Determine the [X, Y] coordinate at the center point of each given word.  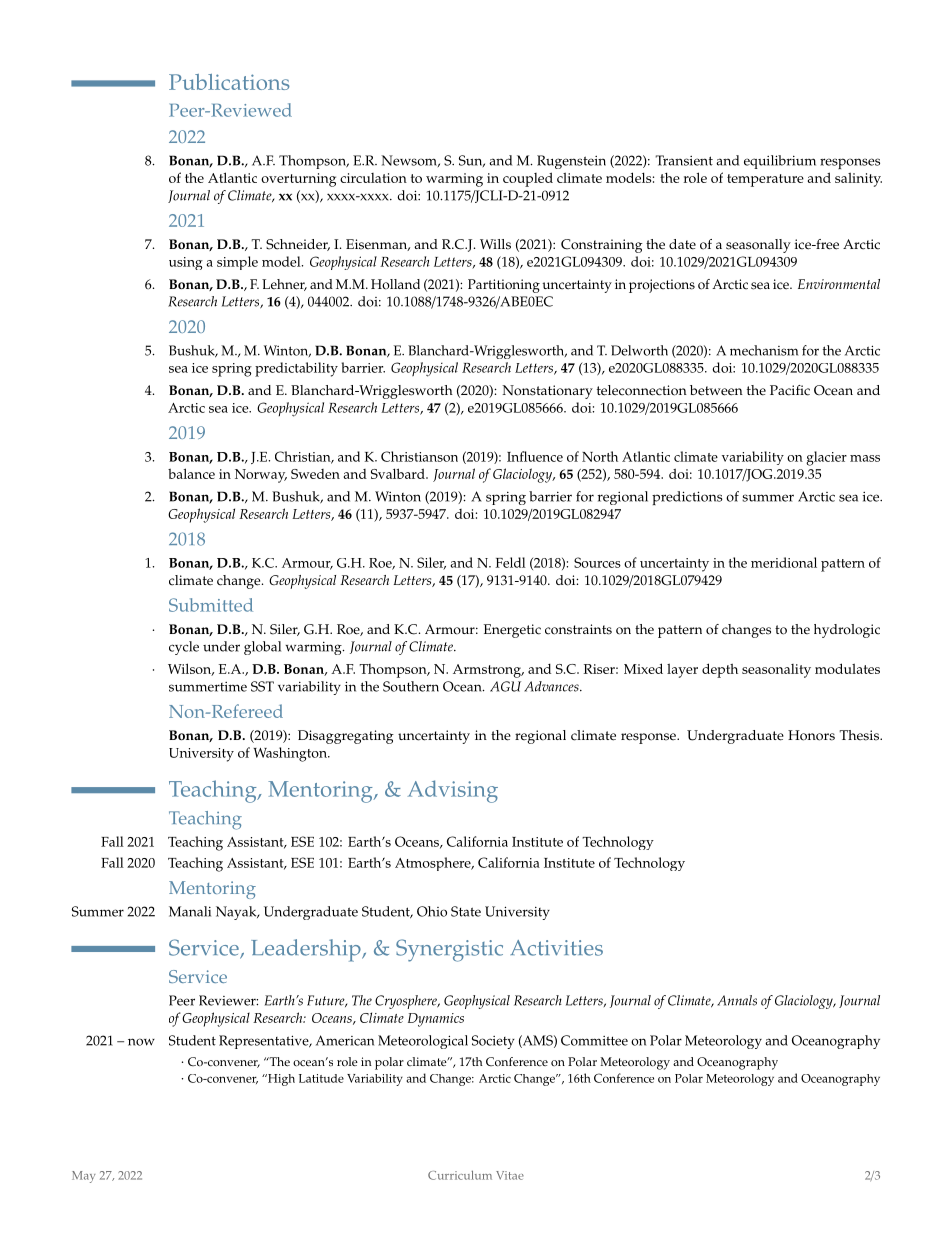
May [83, 1177]
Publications [229, 82]
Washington [291, 754]
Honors [811, 735]
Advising [453, 791]
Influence [535, 456]
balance [191, 473]
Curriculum [460, 1175]
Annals [737, 1000]
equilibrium [780, 162]
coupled [528, 179]
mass [865, 458]
